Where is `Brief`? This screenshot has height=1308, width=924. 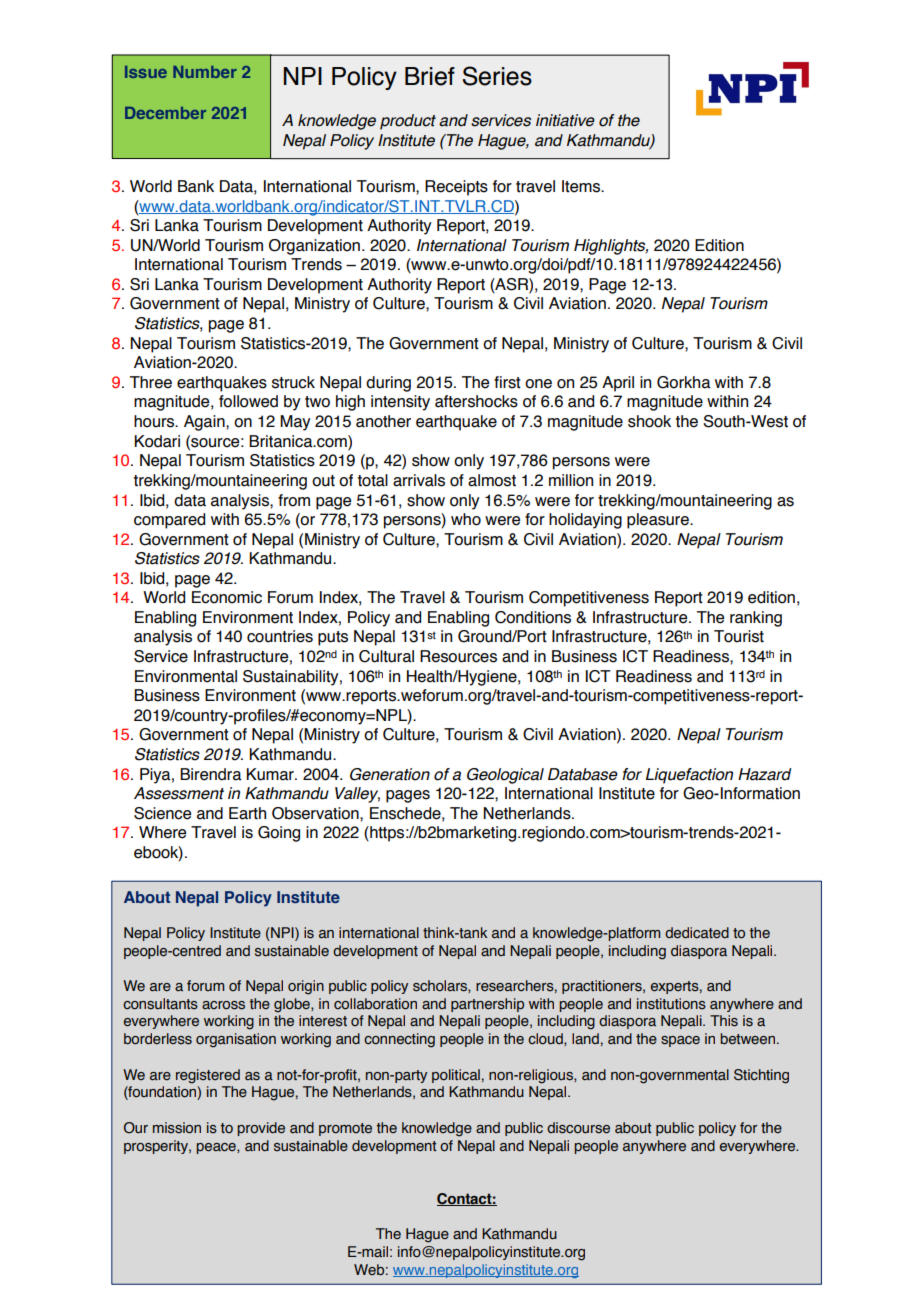
Brief is located at coordinates (430, 76).
